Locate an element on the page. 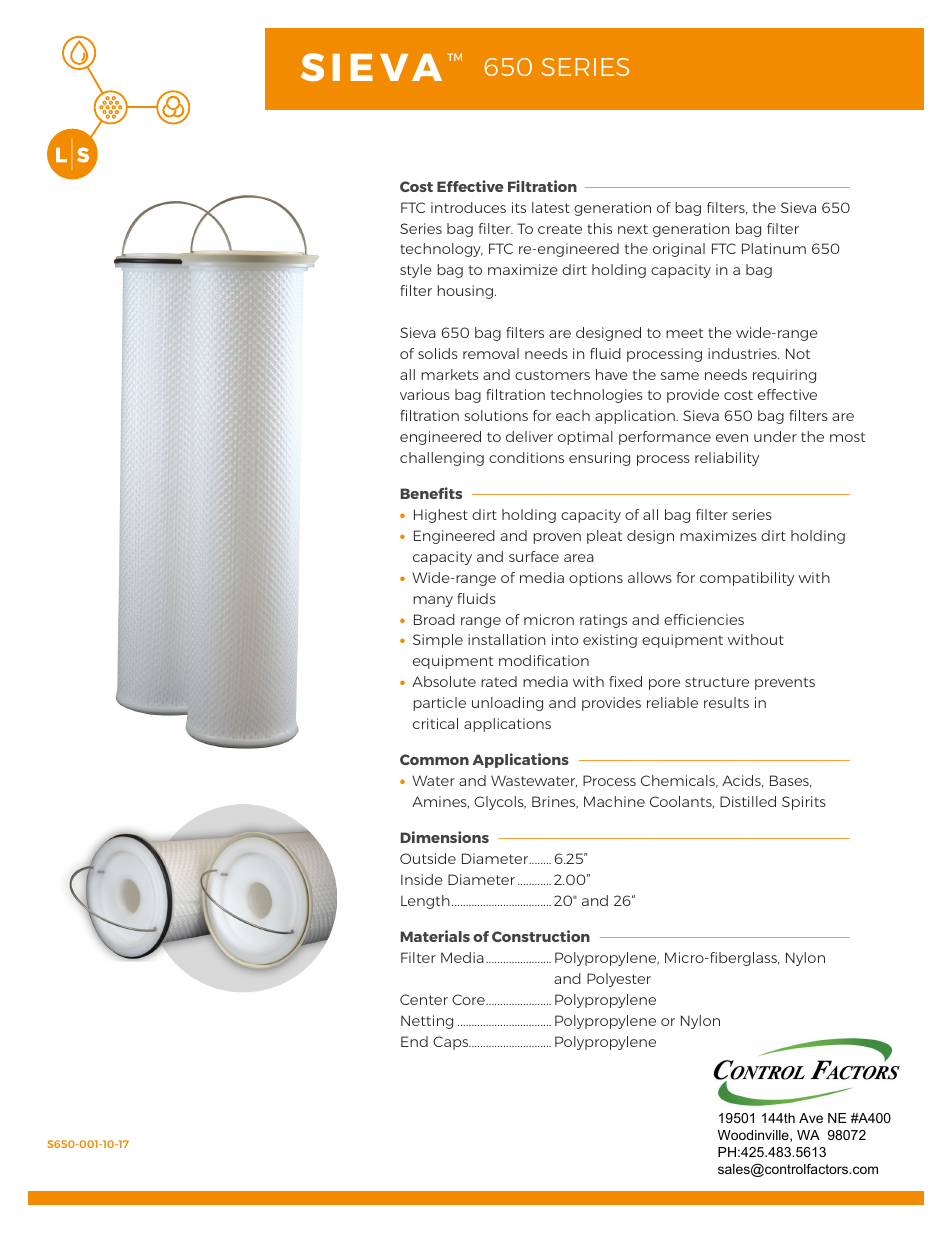 This page has height=1233, width=952. under is located at coordinates (775, 436).
